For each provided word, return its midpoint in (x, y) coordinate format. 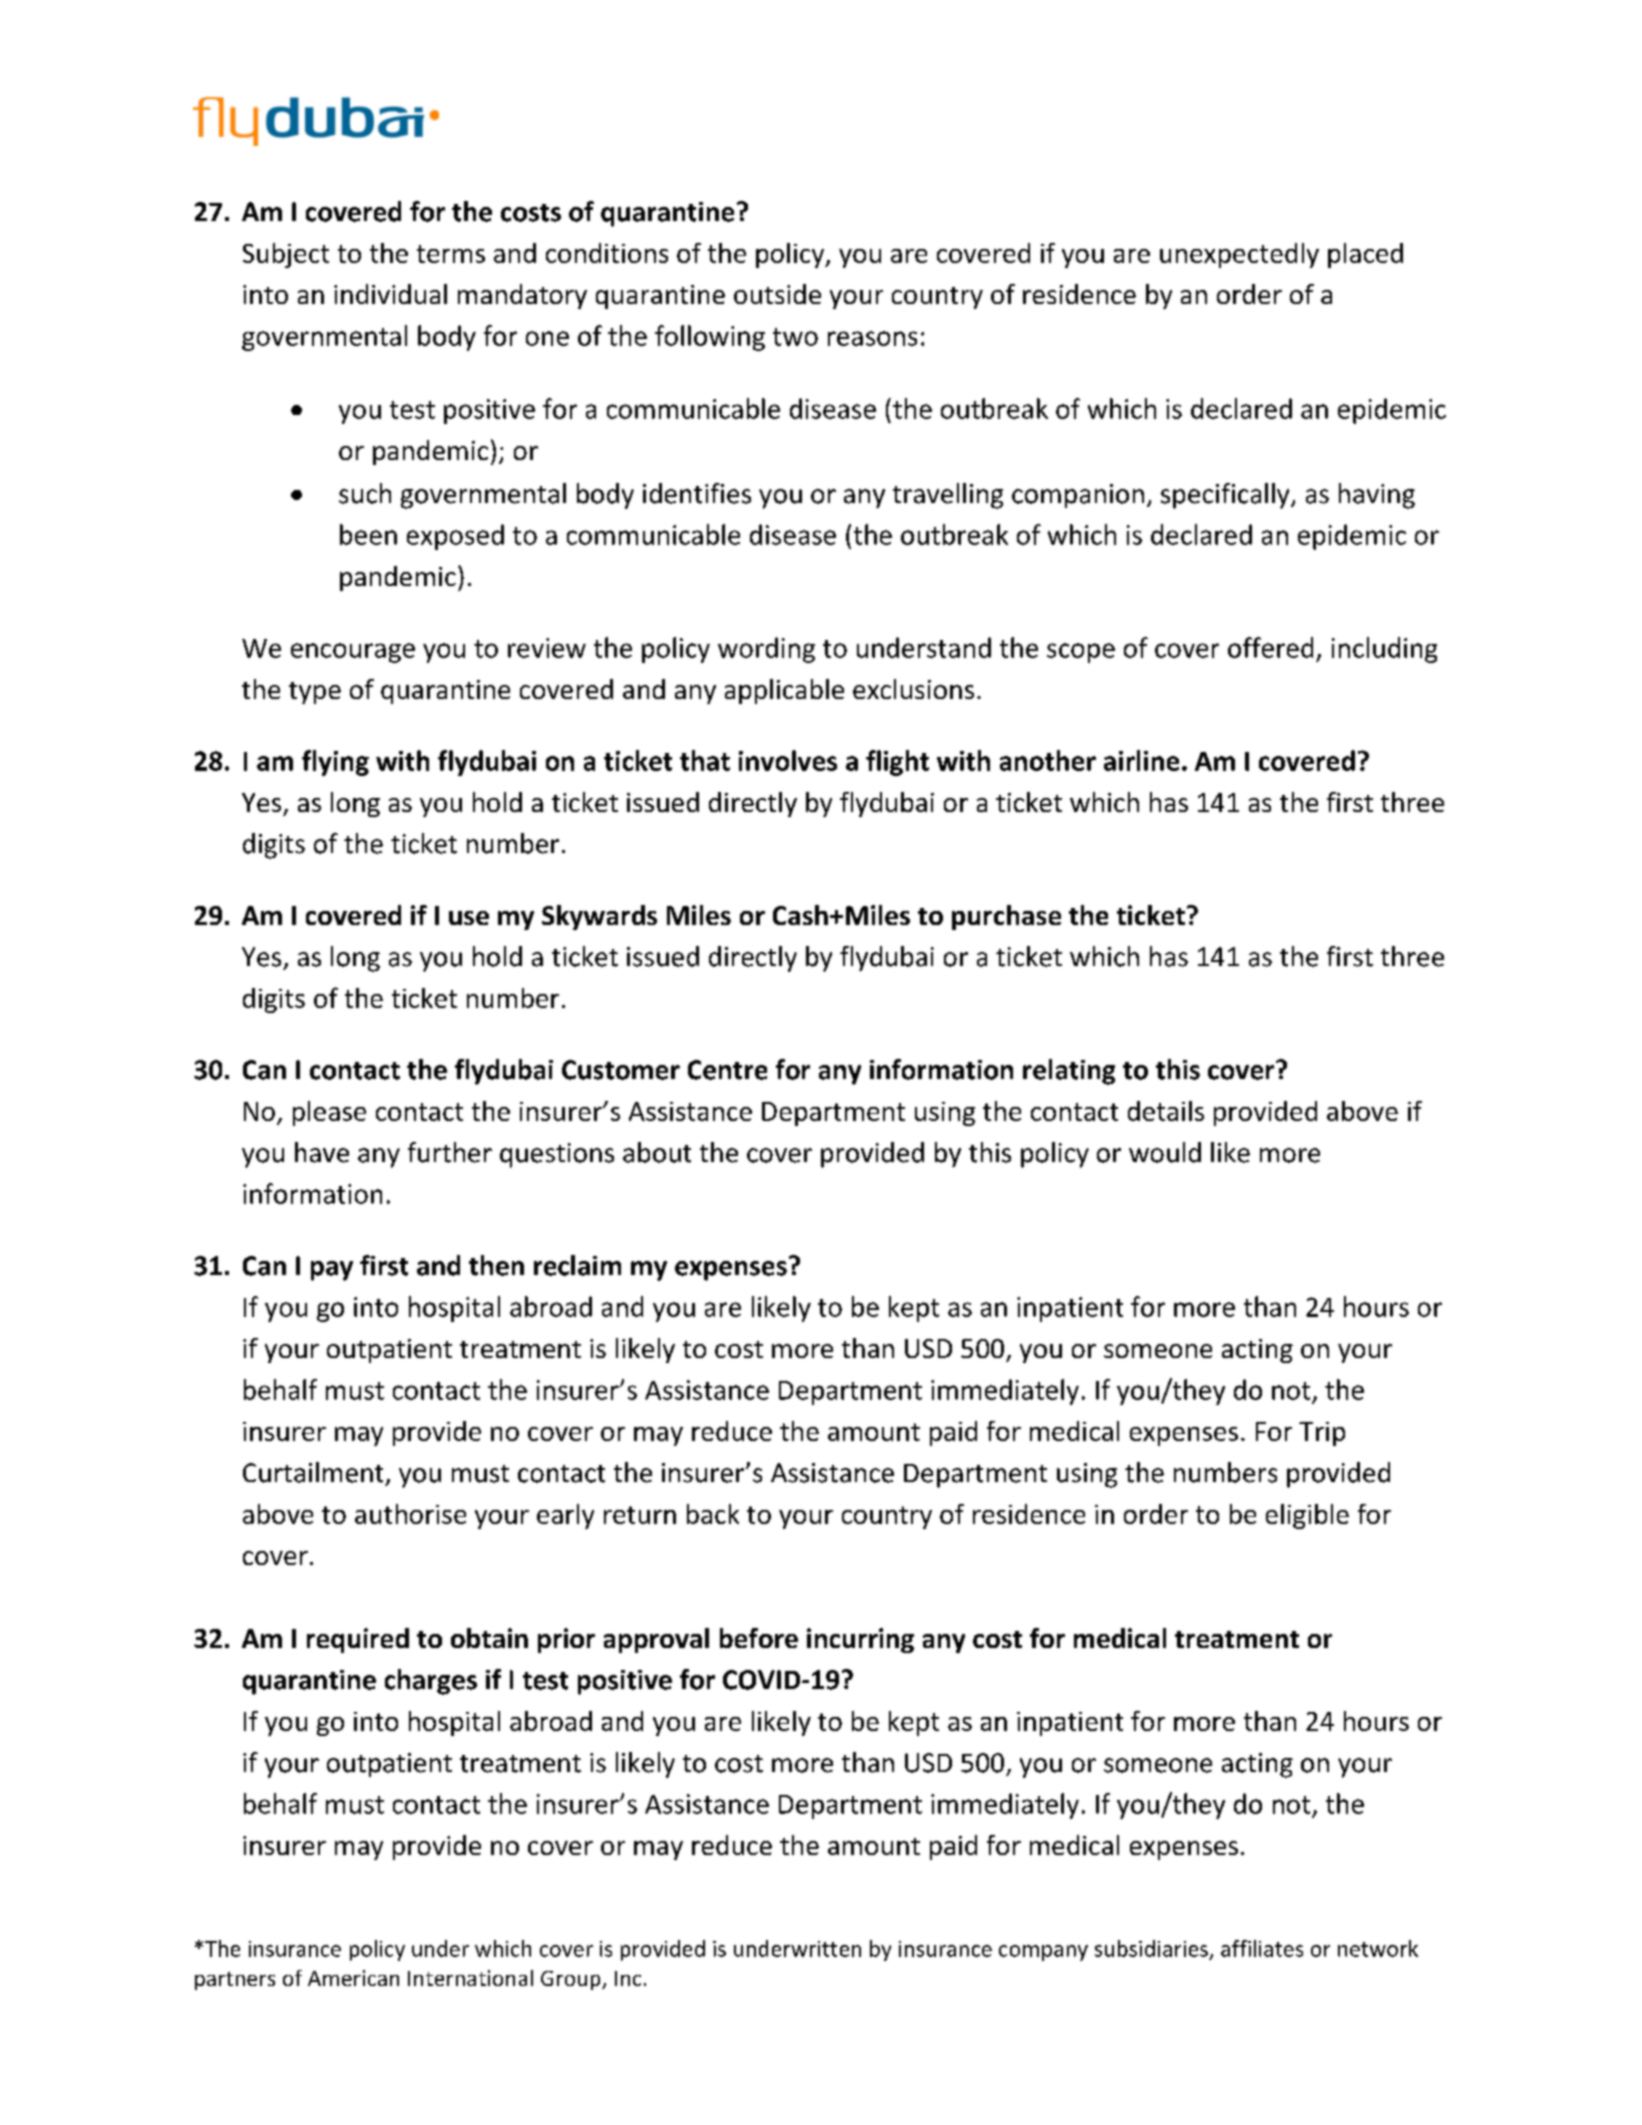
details (1166, 1111)
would (1165, 1152)
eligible (1307, 1516)
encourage (353, 653)
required (358, 1640)
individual (390, 294)
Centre (727, 1070)
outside (777, 294)
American (353, 1978)
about (657, 1152)
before (759, 1638)
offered (1270, 647)
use (469, 918)
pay (332, 1271)
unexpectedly (1239, 255)
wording (766, 650)
